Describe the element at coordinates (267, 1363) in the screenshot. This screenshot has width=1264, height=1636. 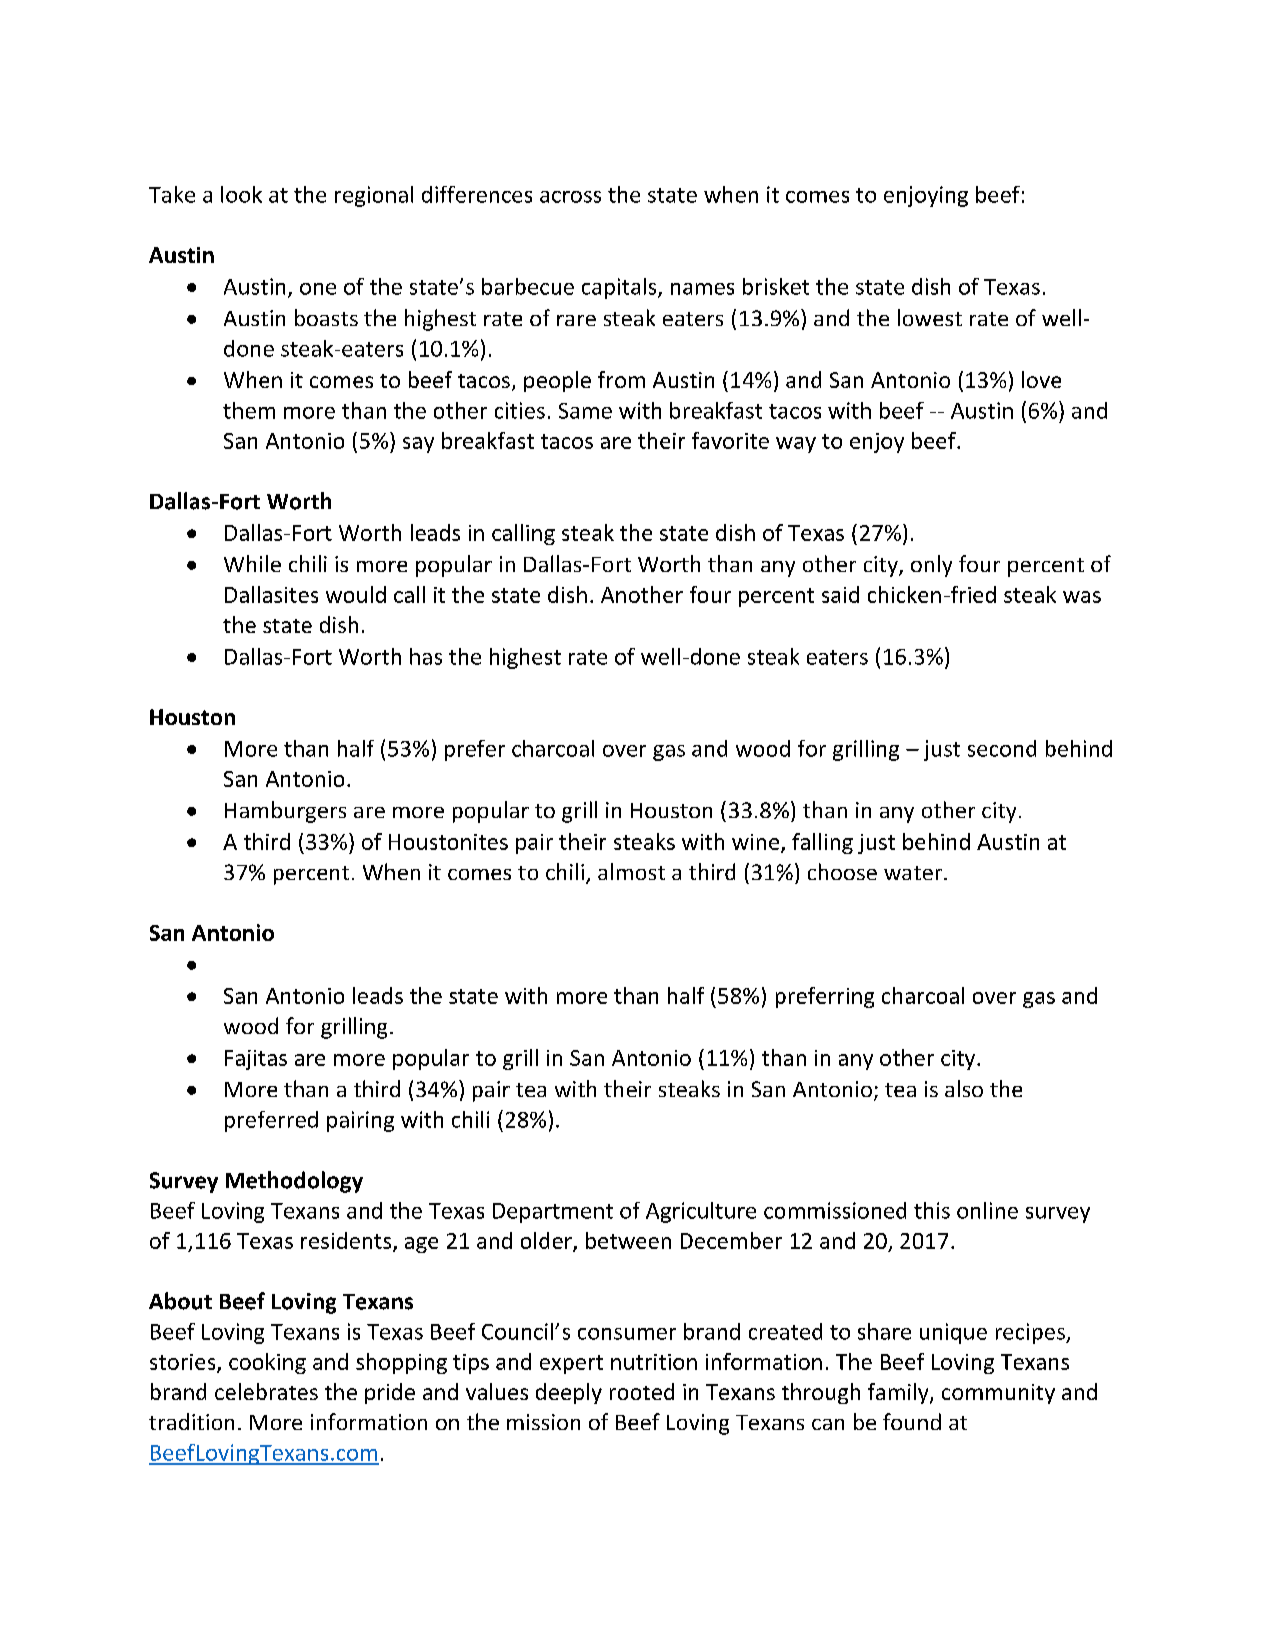
I see `cooking` at that location.
